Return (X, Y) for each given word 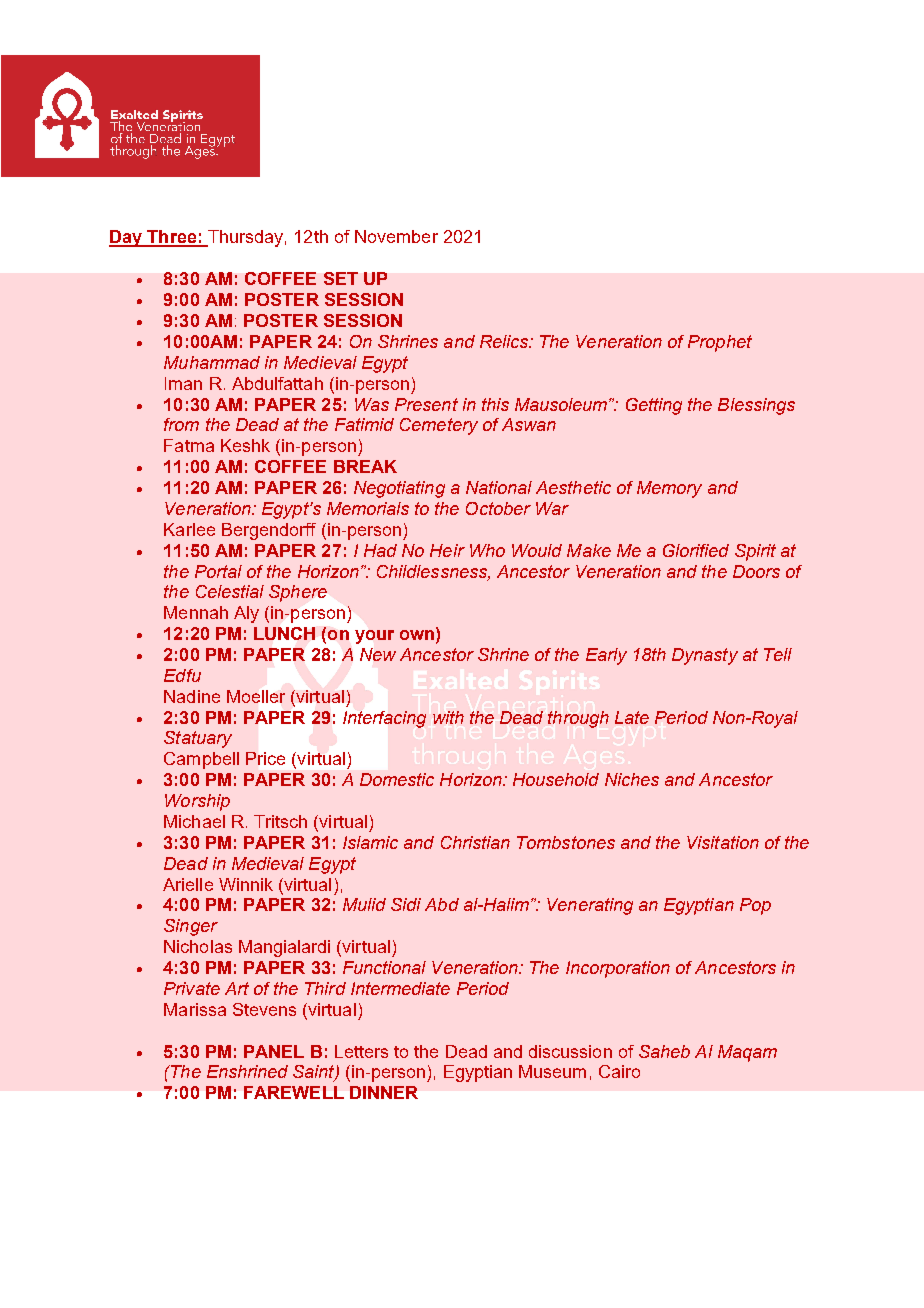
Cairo (619, 1071)
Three (171, 238)
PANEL (274, 1051)
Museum (552, 1071)
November (396, 236)
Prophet (720, 343)
